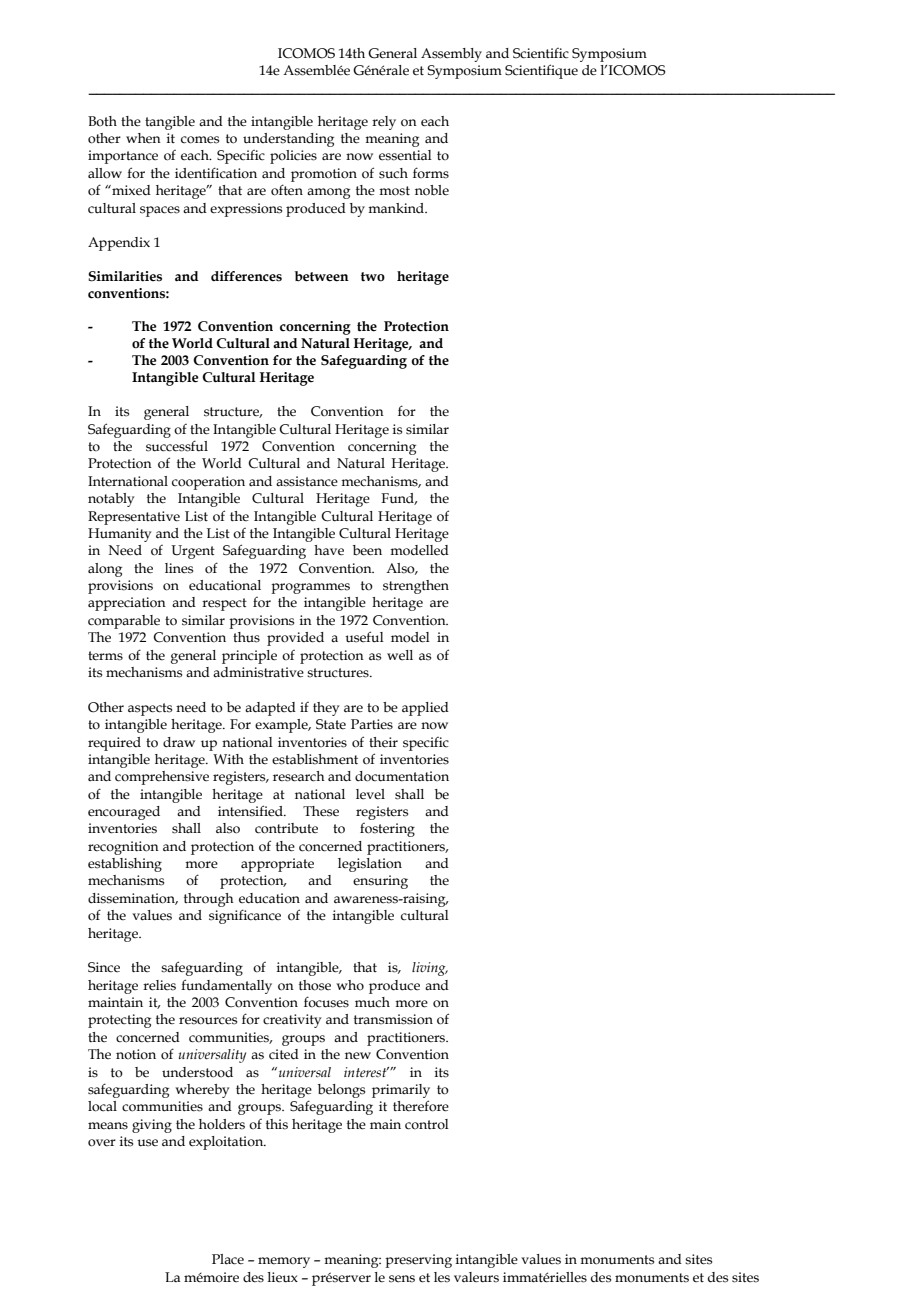 This screenshot has height=1308, width=924. I want to click on understanding, so click(288, 140).
